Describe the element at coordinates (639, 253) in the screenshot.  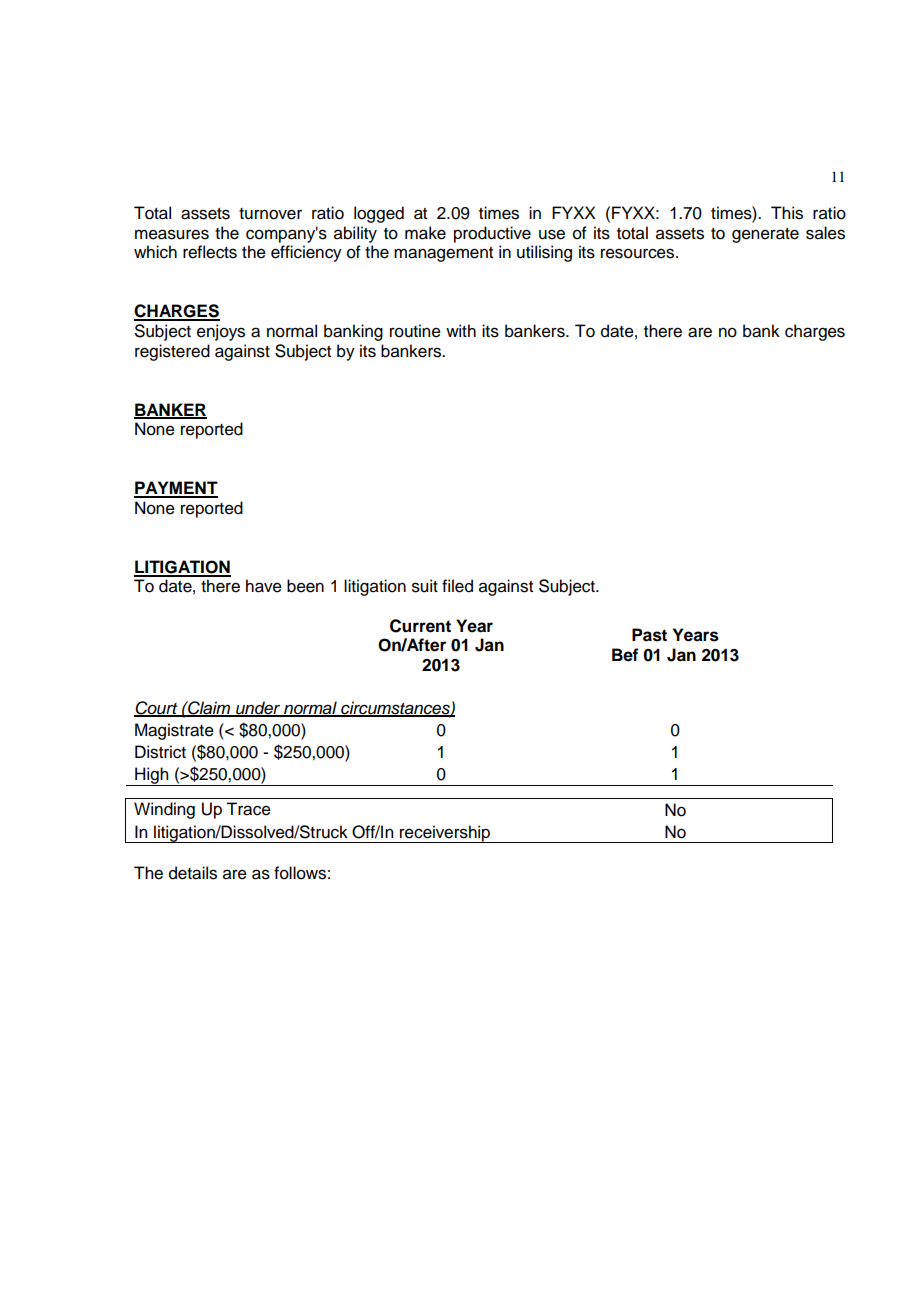
I see `resources` at that location.
